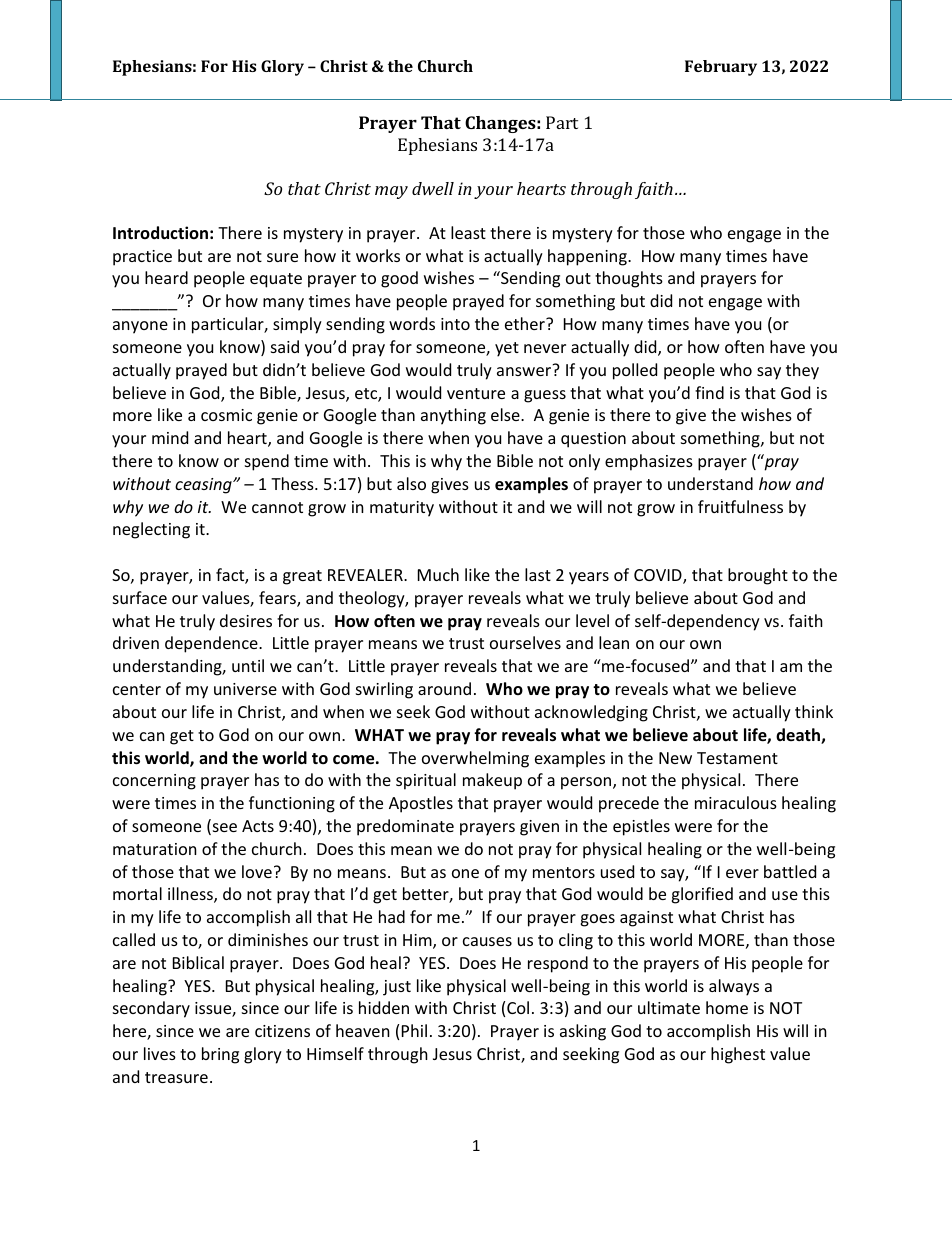 This image has width=952, height=1233. What do you see at coordinates (220, 1055) in the image?
I see `bring` at bounding box center [220, 1055].
